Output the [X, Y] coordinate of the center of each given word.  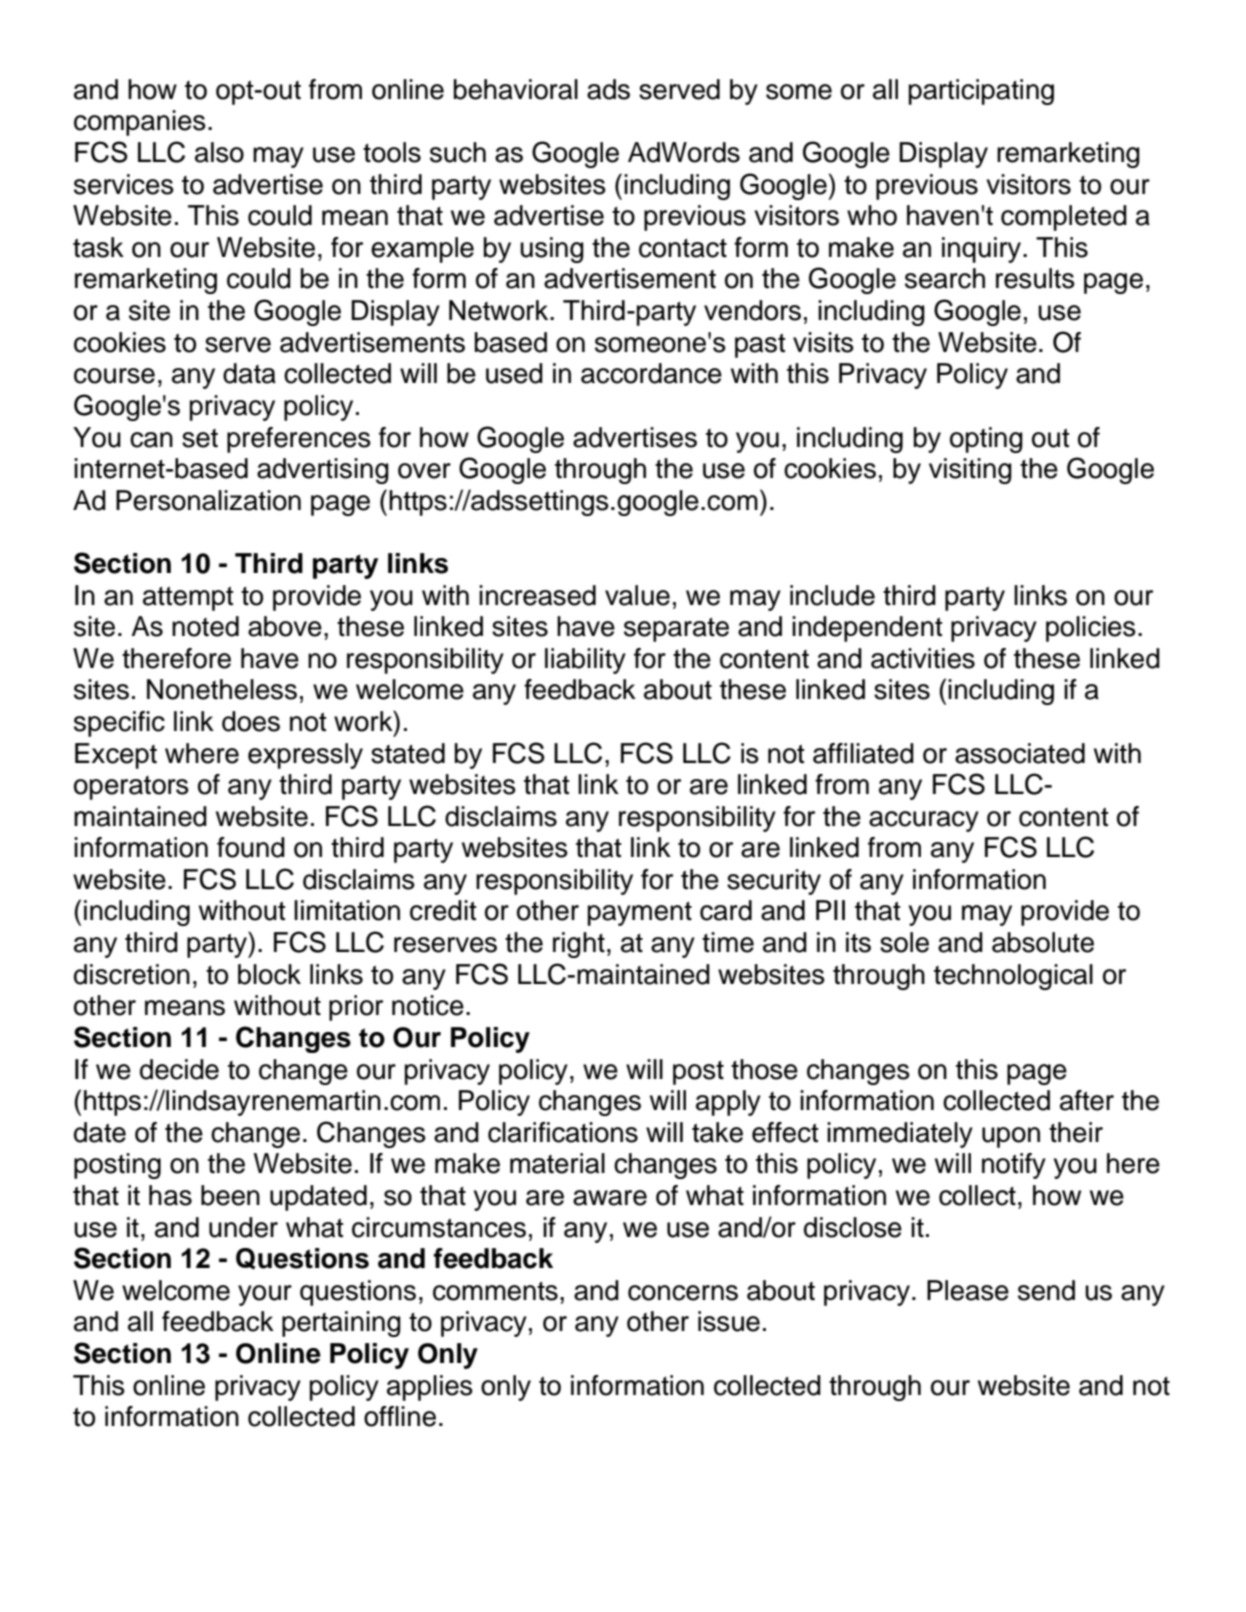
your [265, 1295]
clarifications [563, 1132]
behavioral [516, 89]
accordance [651, 373]
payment [640, 914]
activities [923, 658]
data [249, 373]
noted [205, 626]
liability [585, 661]
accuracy [924, 821]
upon [1011, 1137]
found [251, 847]
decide [179, 1069]
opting [986, 440]
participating [981, 92]
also [219, 152]
